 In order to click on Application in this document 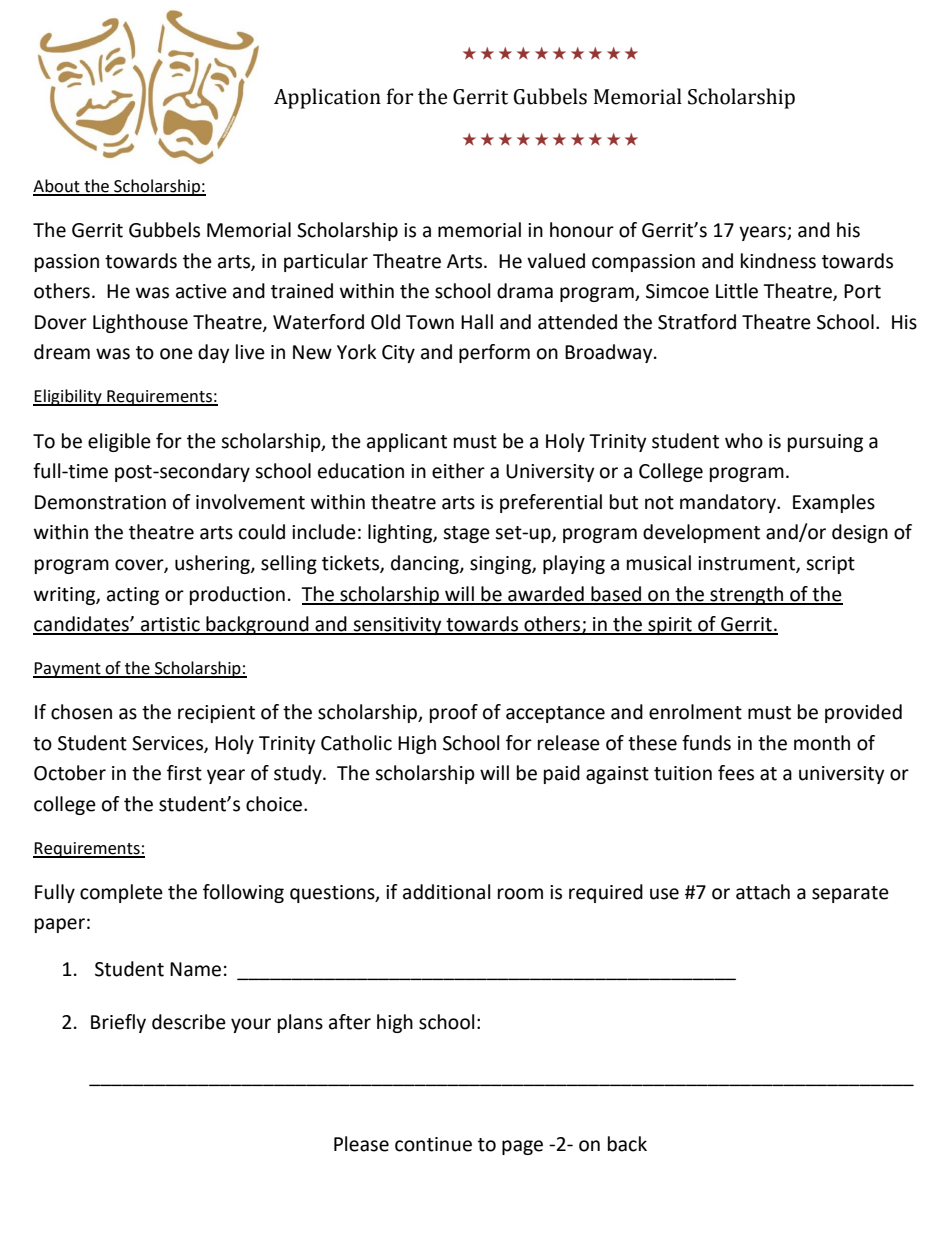, I will do `click(327, 98)`.
